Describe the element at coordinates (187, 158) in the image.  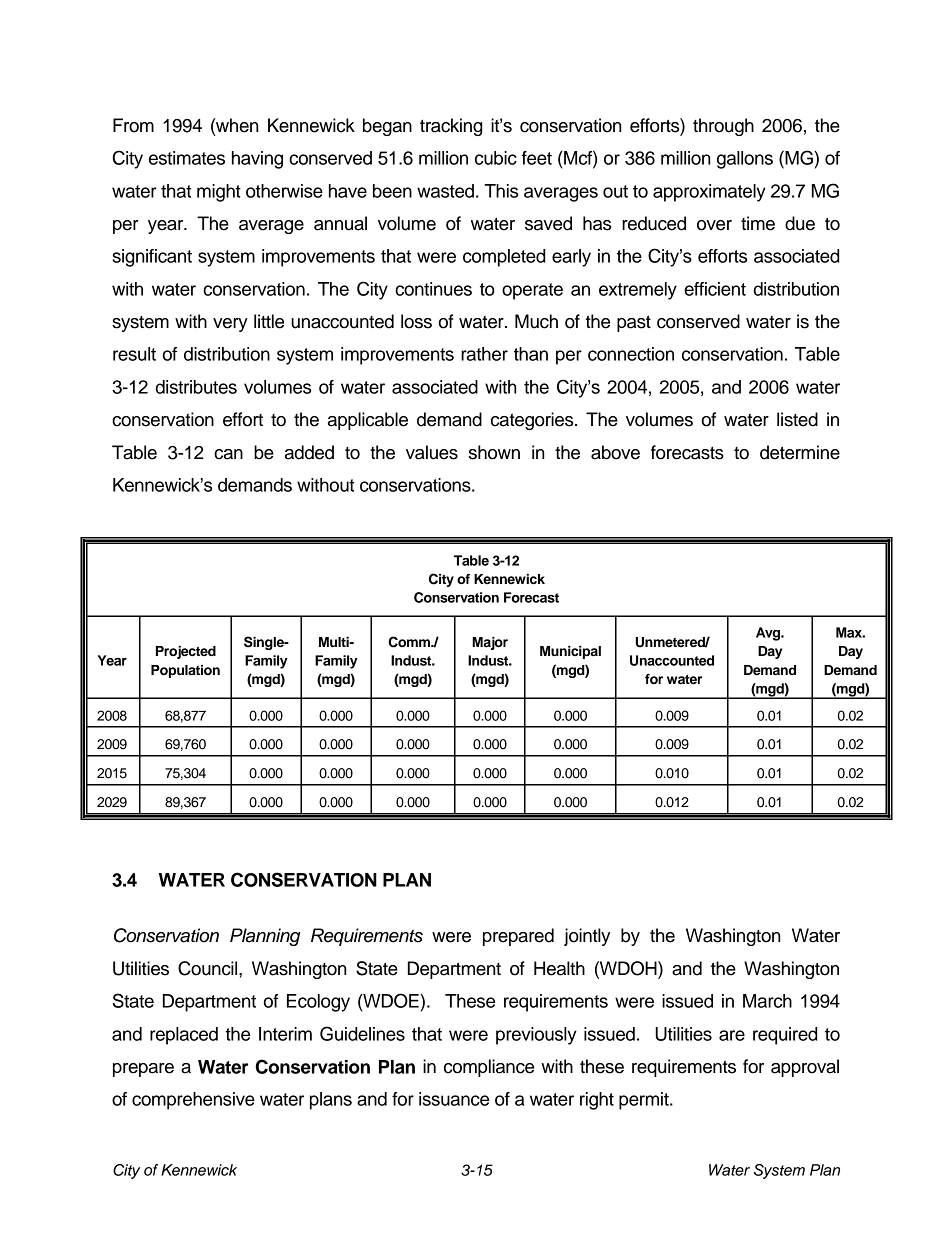
I see `estimates` at that location.
